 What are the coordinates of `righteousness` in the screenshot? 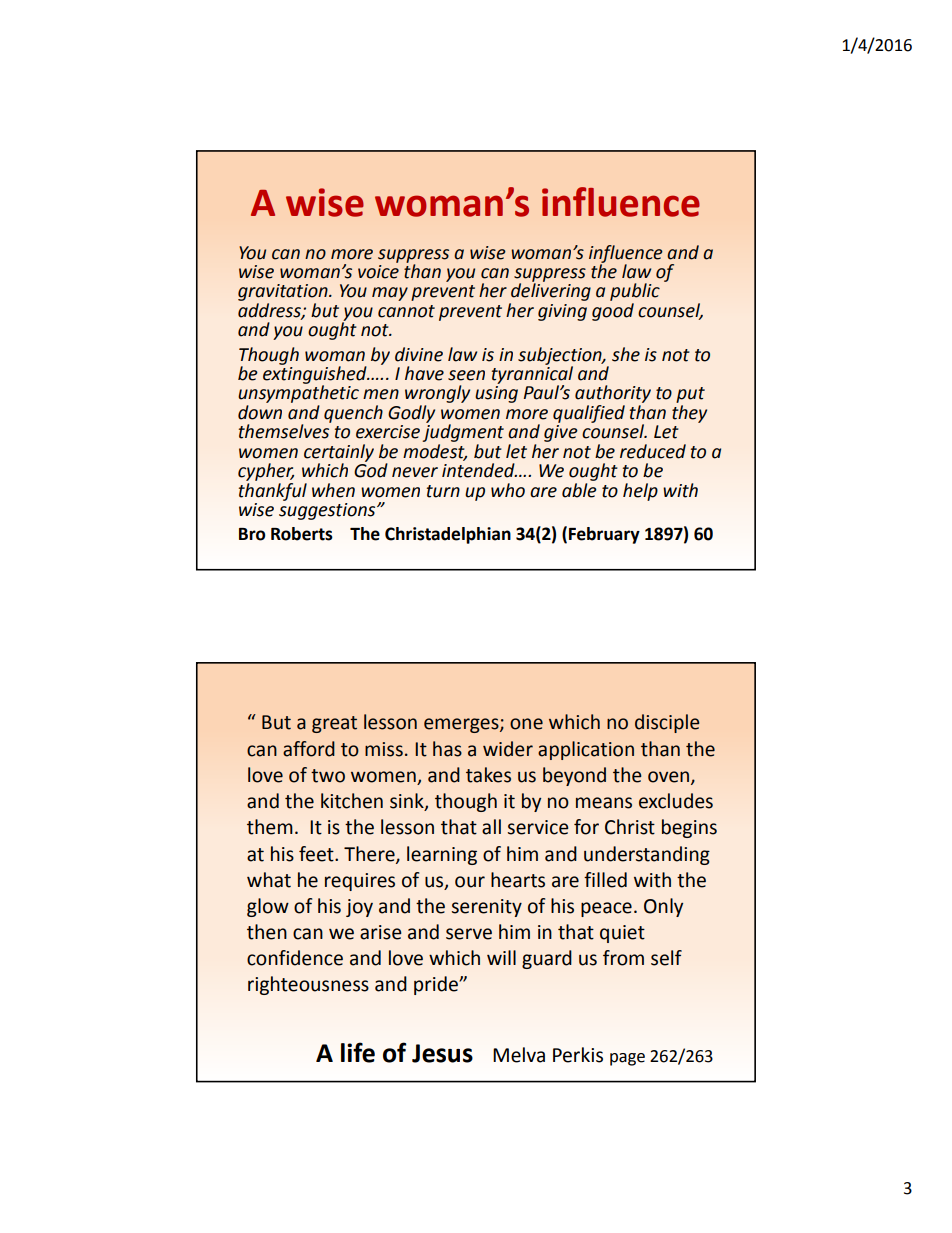 It's located at (308, 985).
